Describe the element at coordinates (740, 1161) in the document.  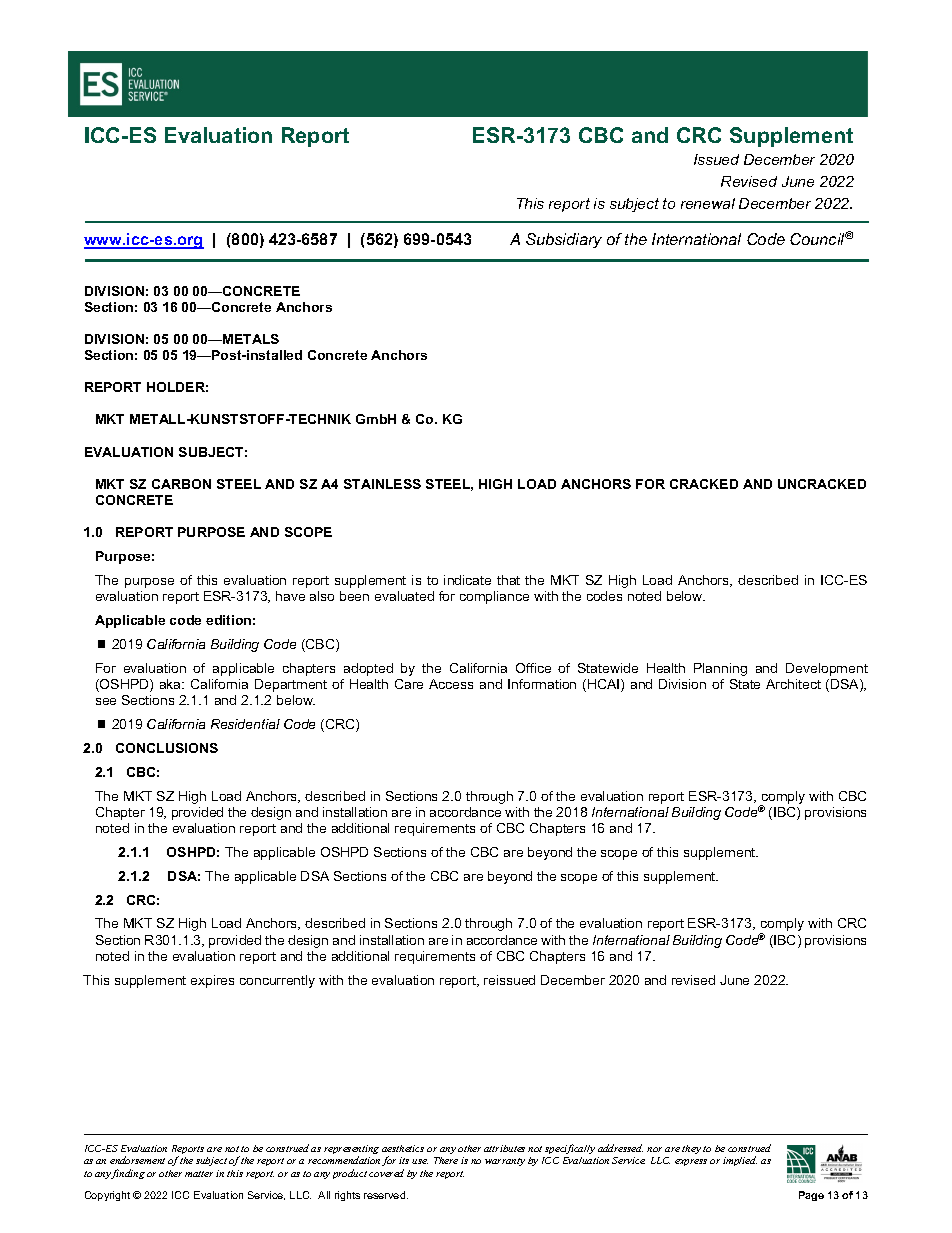
I see `implied` at that location.
